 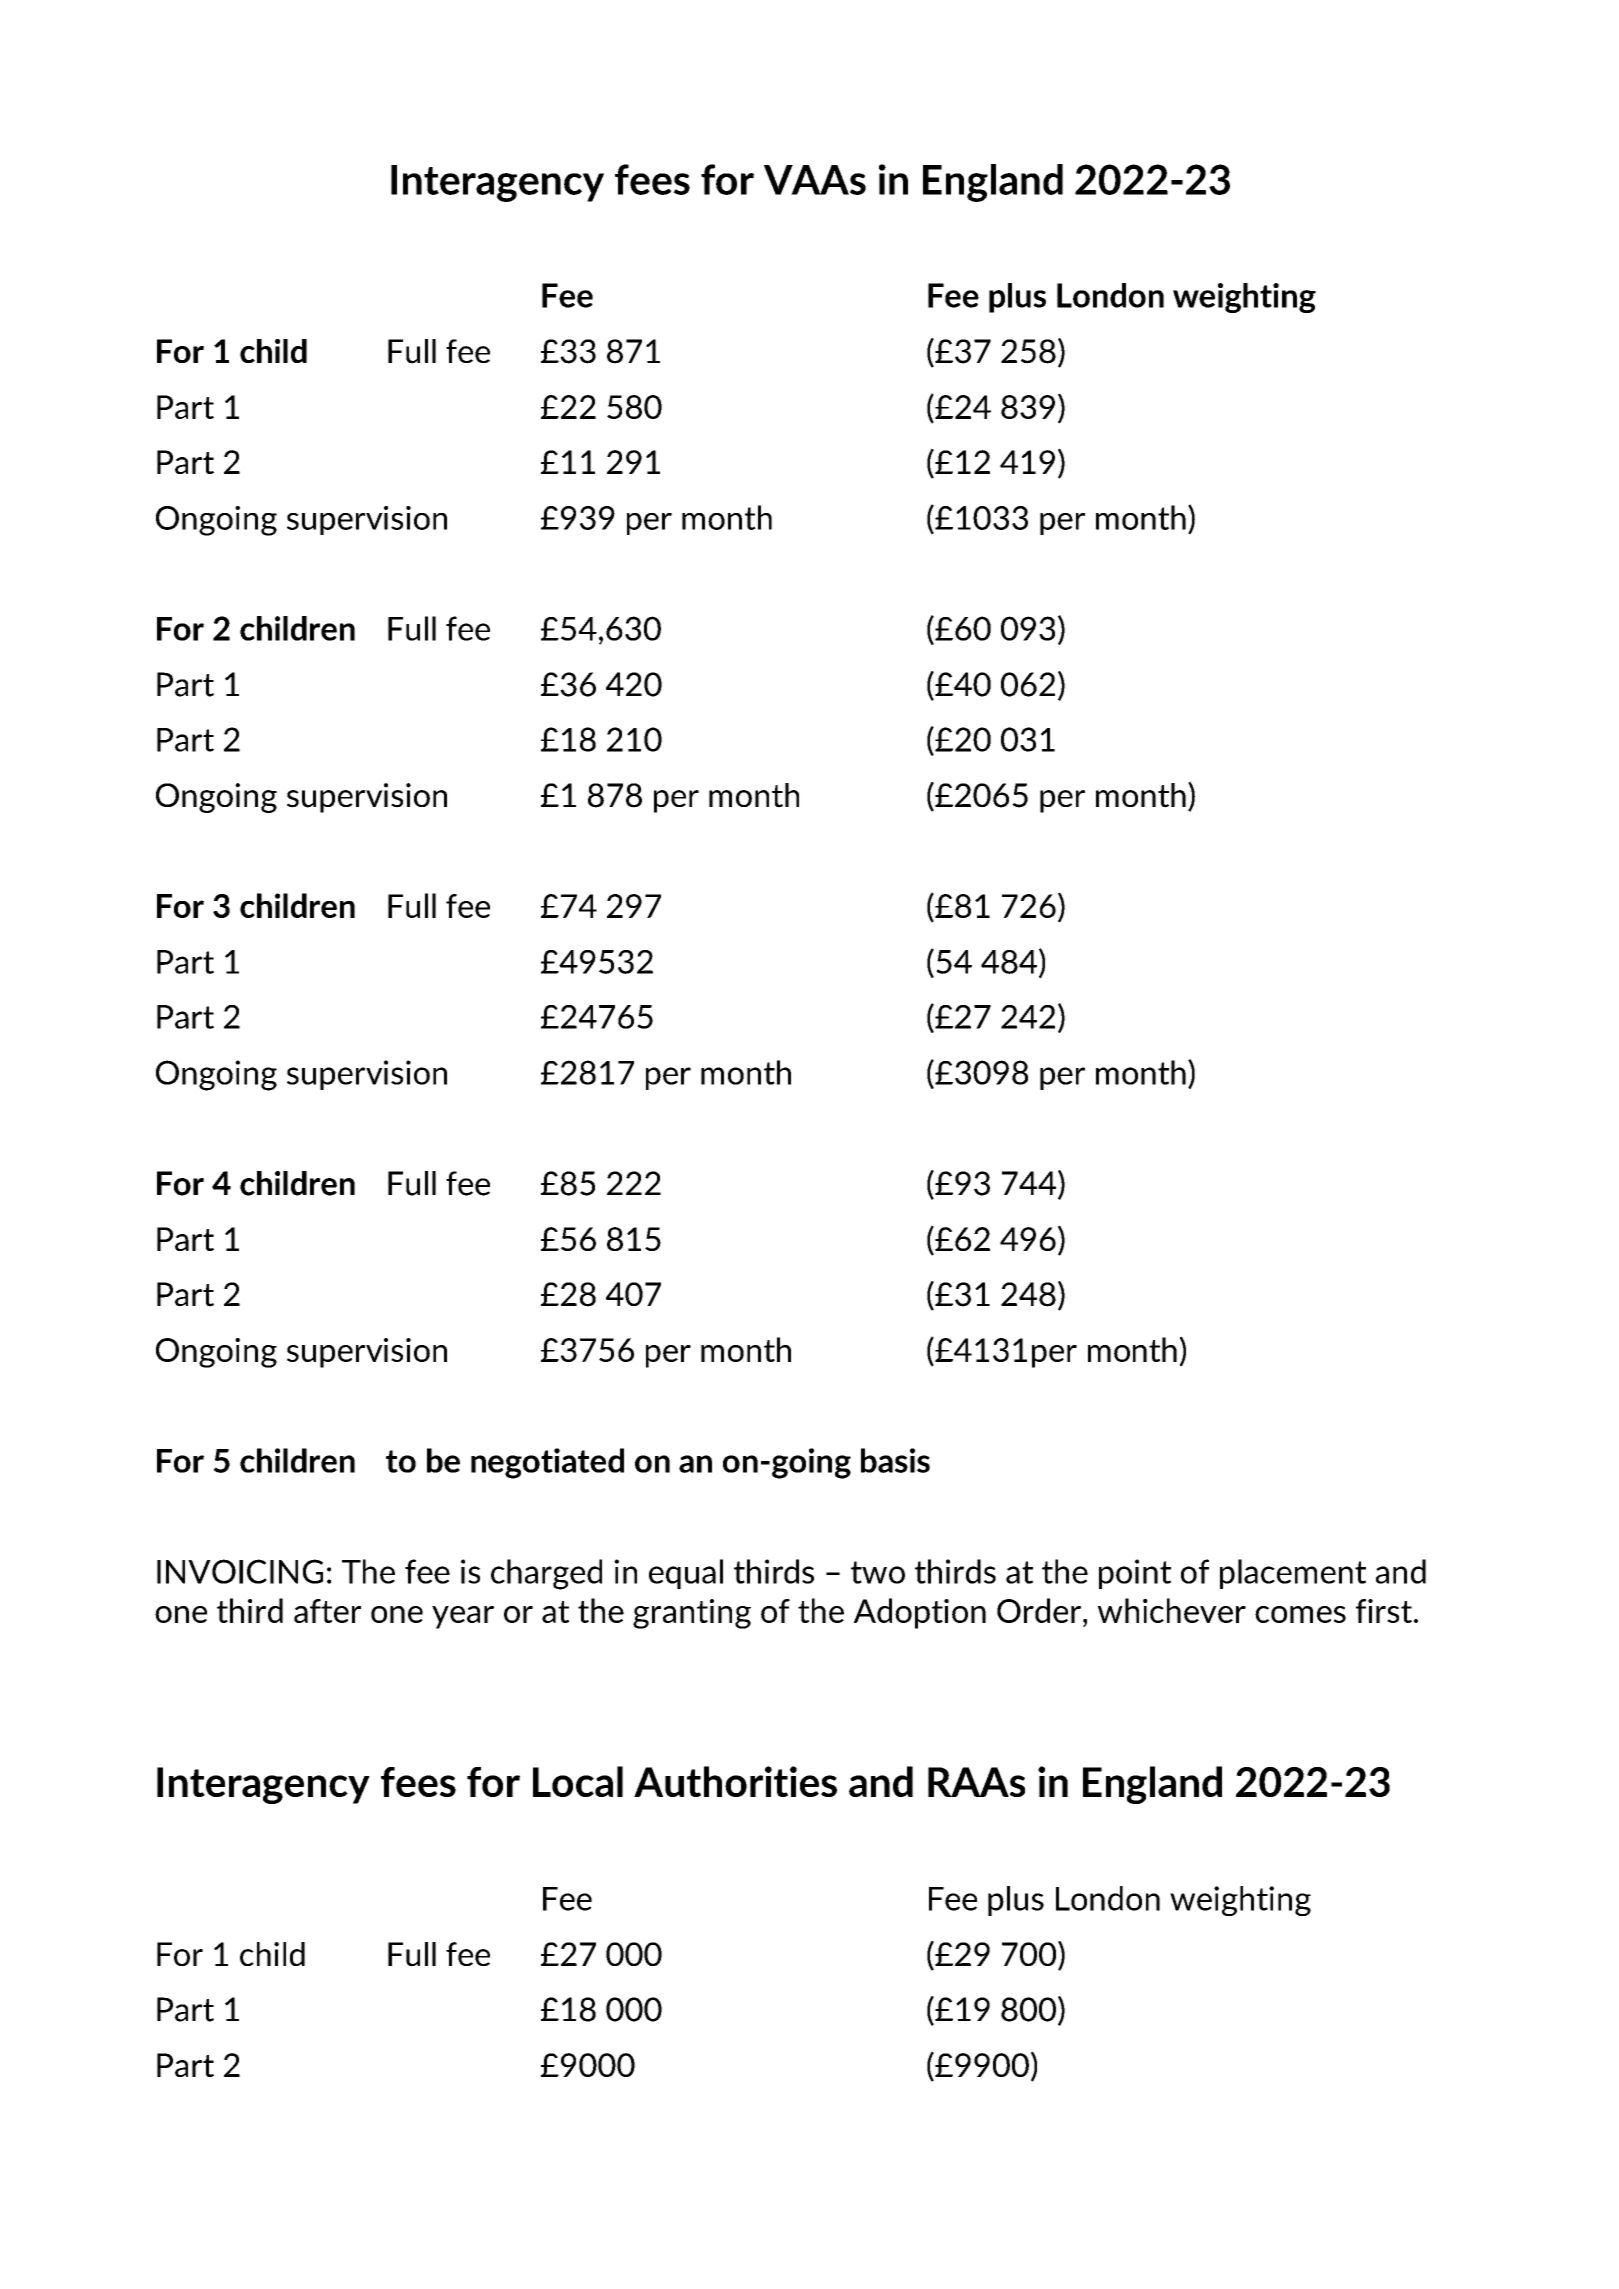 What do you see at coordinates (1293, 1574) in the screenshot?
I see `placement` at bounding box center [1293, 1574].
